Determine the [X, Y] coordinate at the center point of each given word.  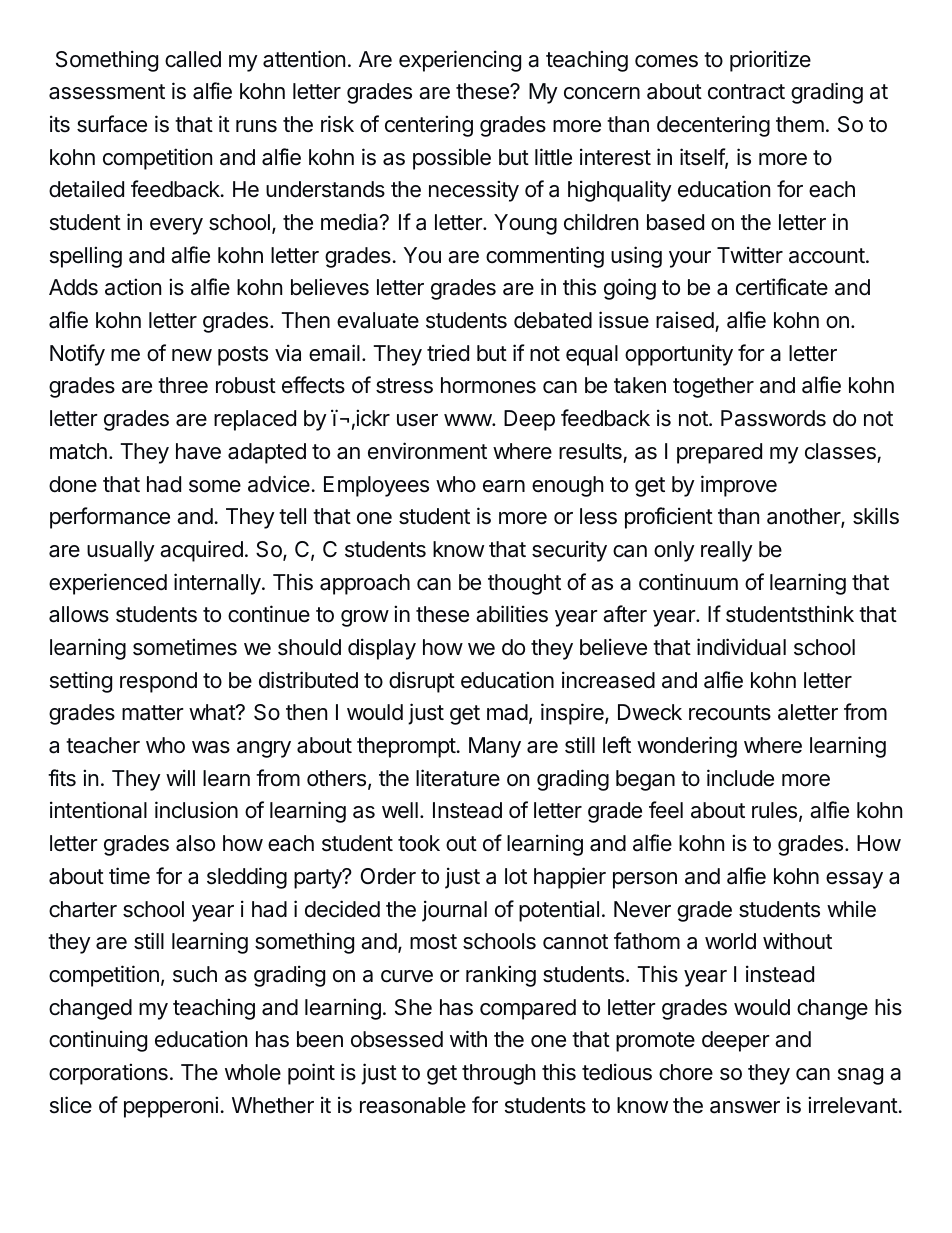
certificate [782, 287]
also [195, 843]
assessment [107, 92]
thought [524, 584]
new [192, 355]
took [419, 843]
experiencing [460, 61]
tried [448, 353]
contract [746, 92]
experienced [108, 584]
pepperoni [171, 1107]
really [727, 551]
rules [774, 810]
